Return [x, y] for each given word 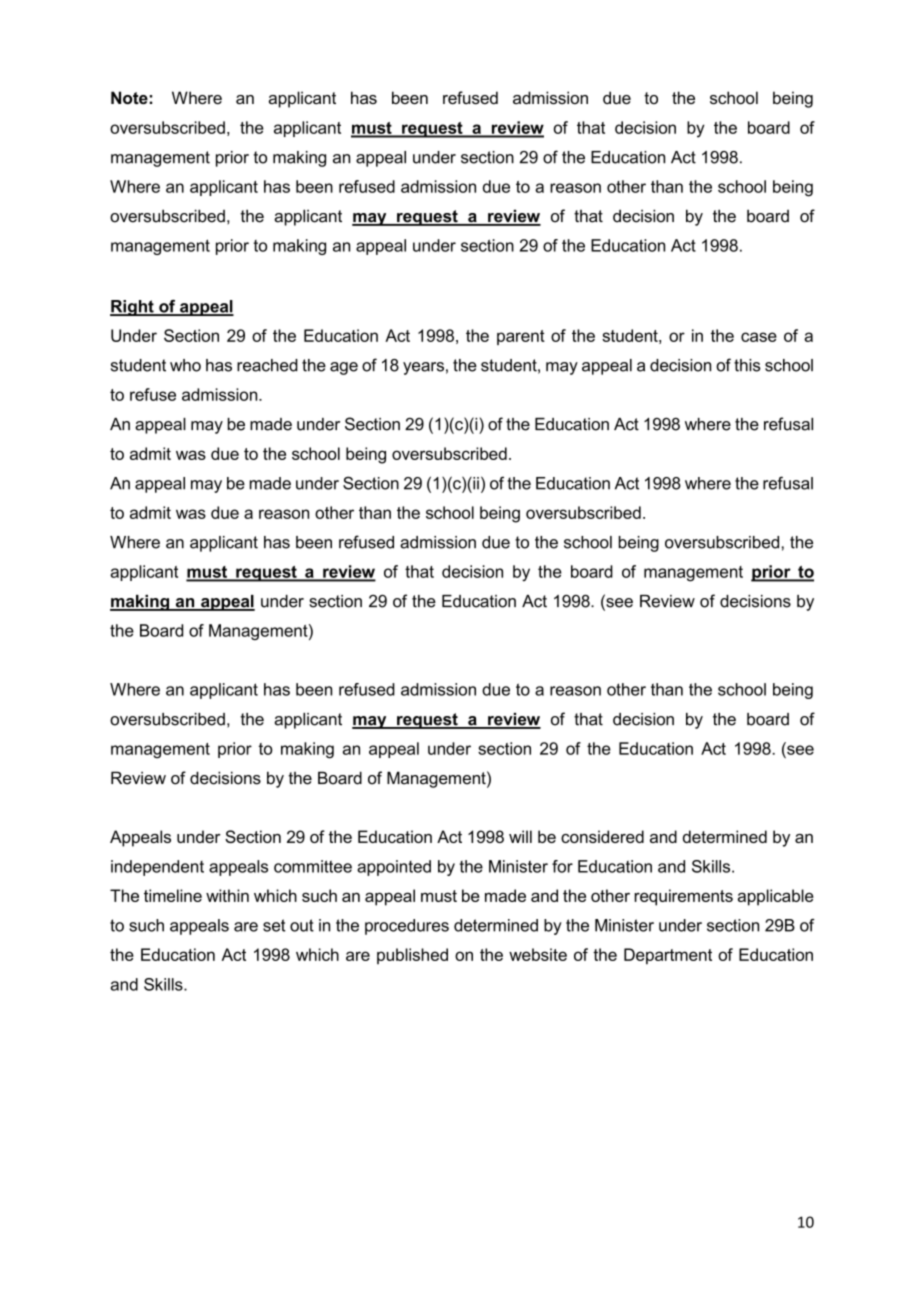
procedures [407, 927]
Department [668, 956]
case [759, 337]
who [185, 365]
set [274, 925]
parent [521, 337]
